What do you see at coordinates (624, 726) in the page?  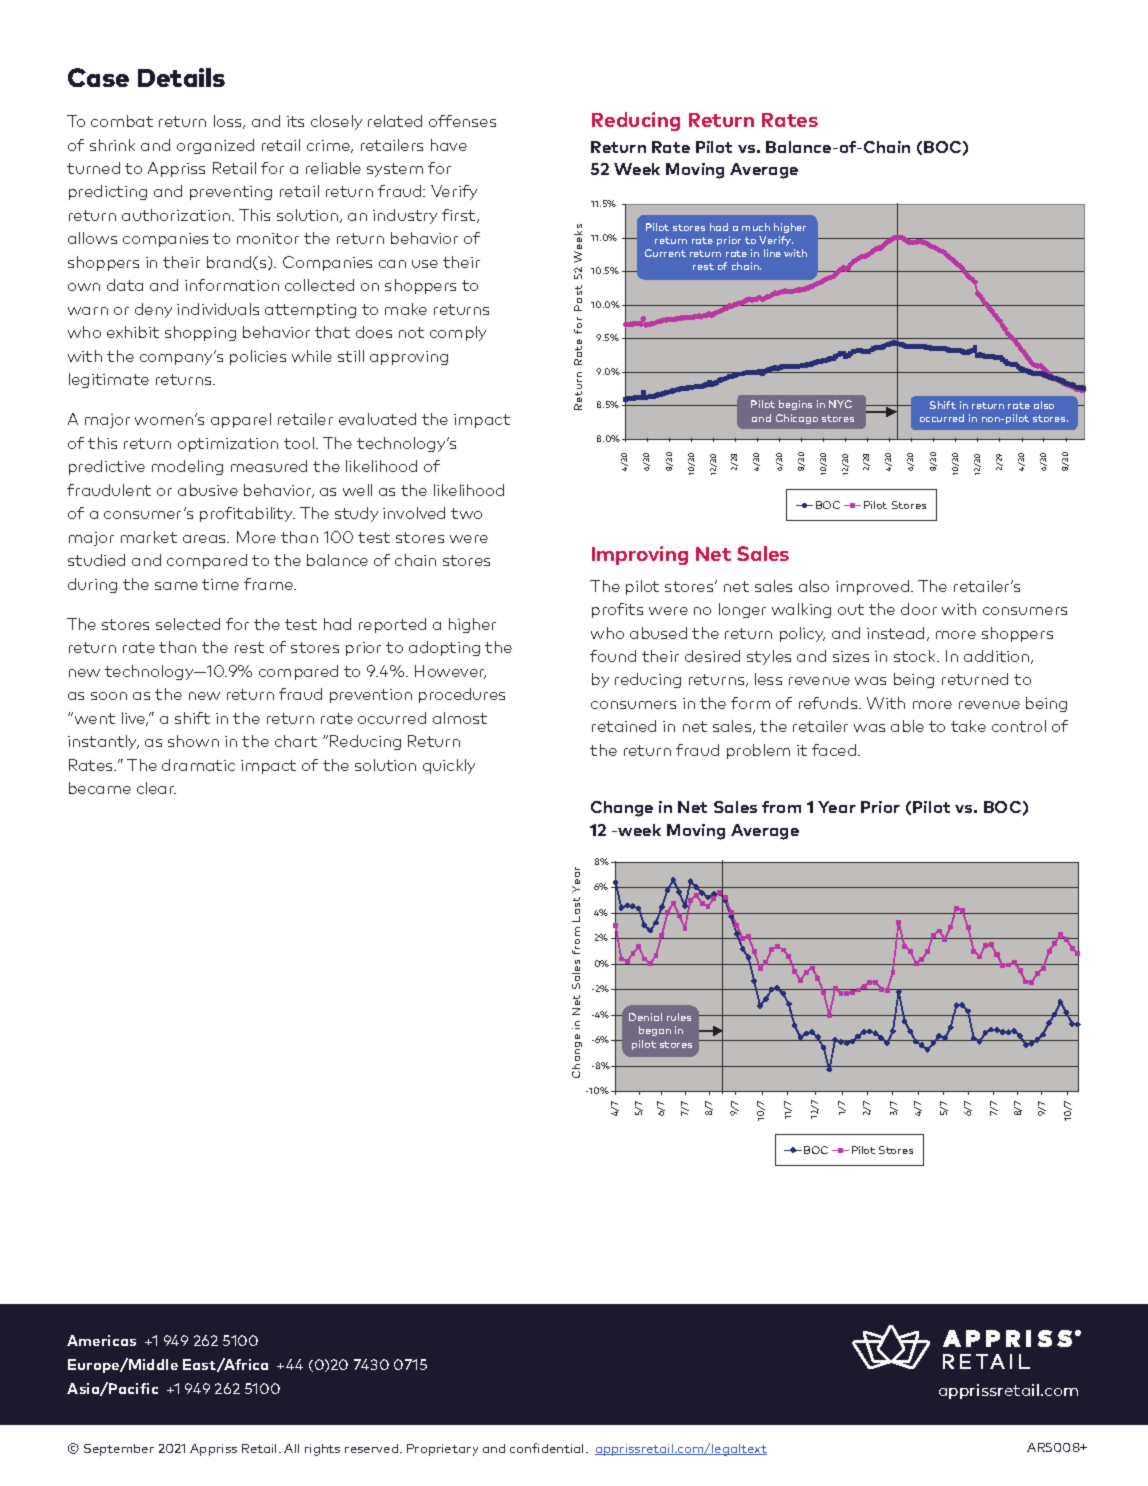 I see `retained` at bounding box center [624, 726].
